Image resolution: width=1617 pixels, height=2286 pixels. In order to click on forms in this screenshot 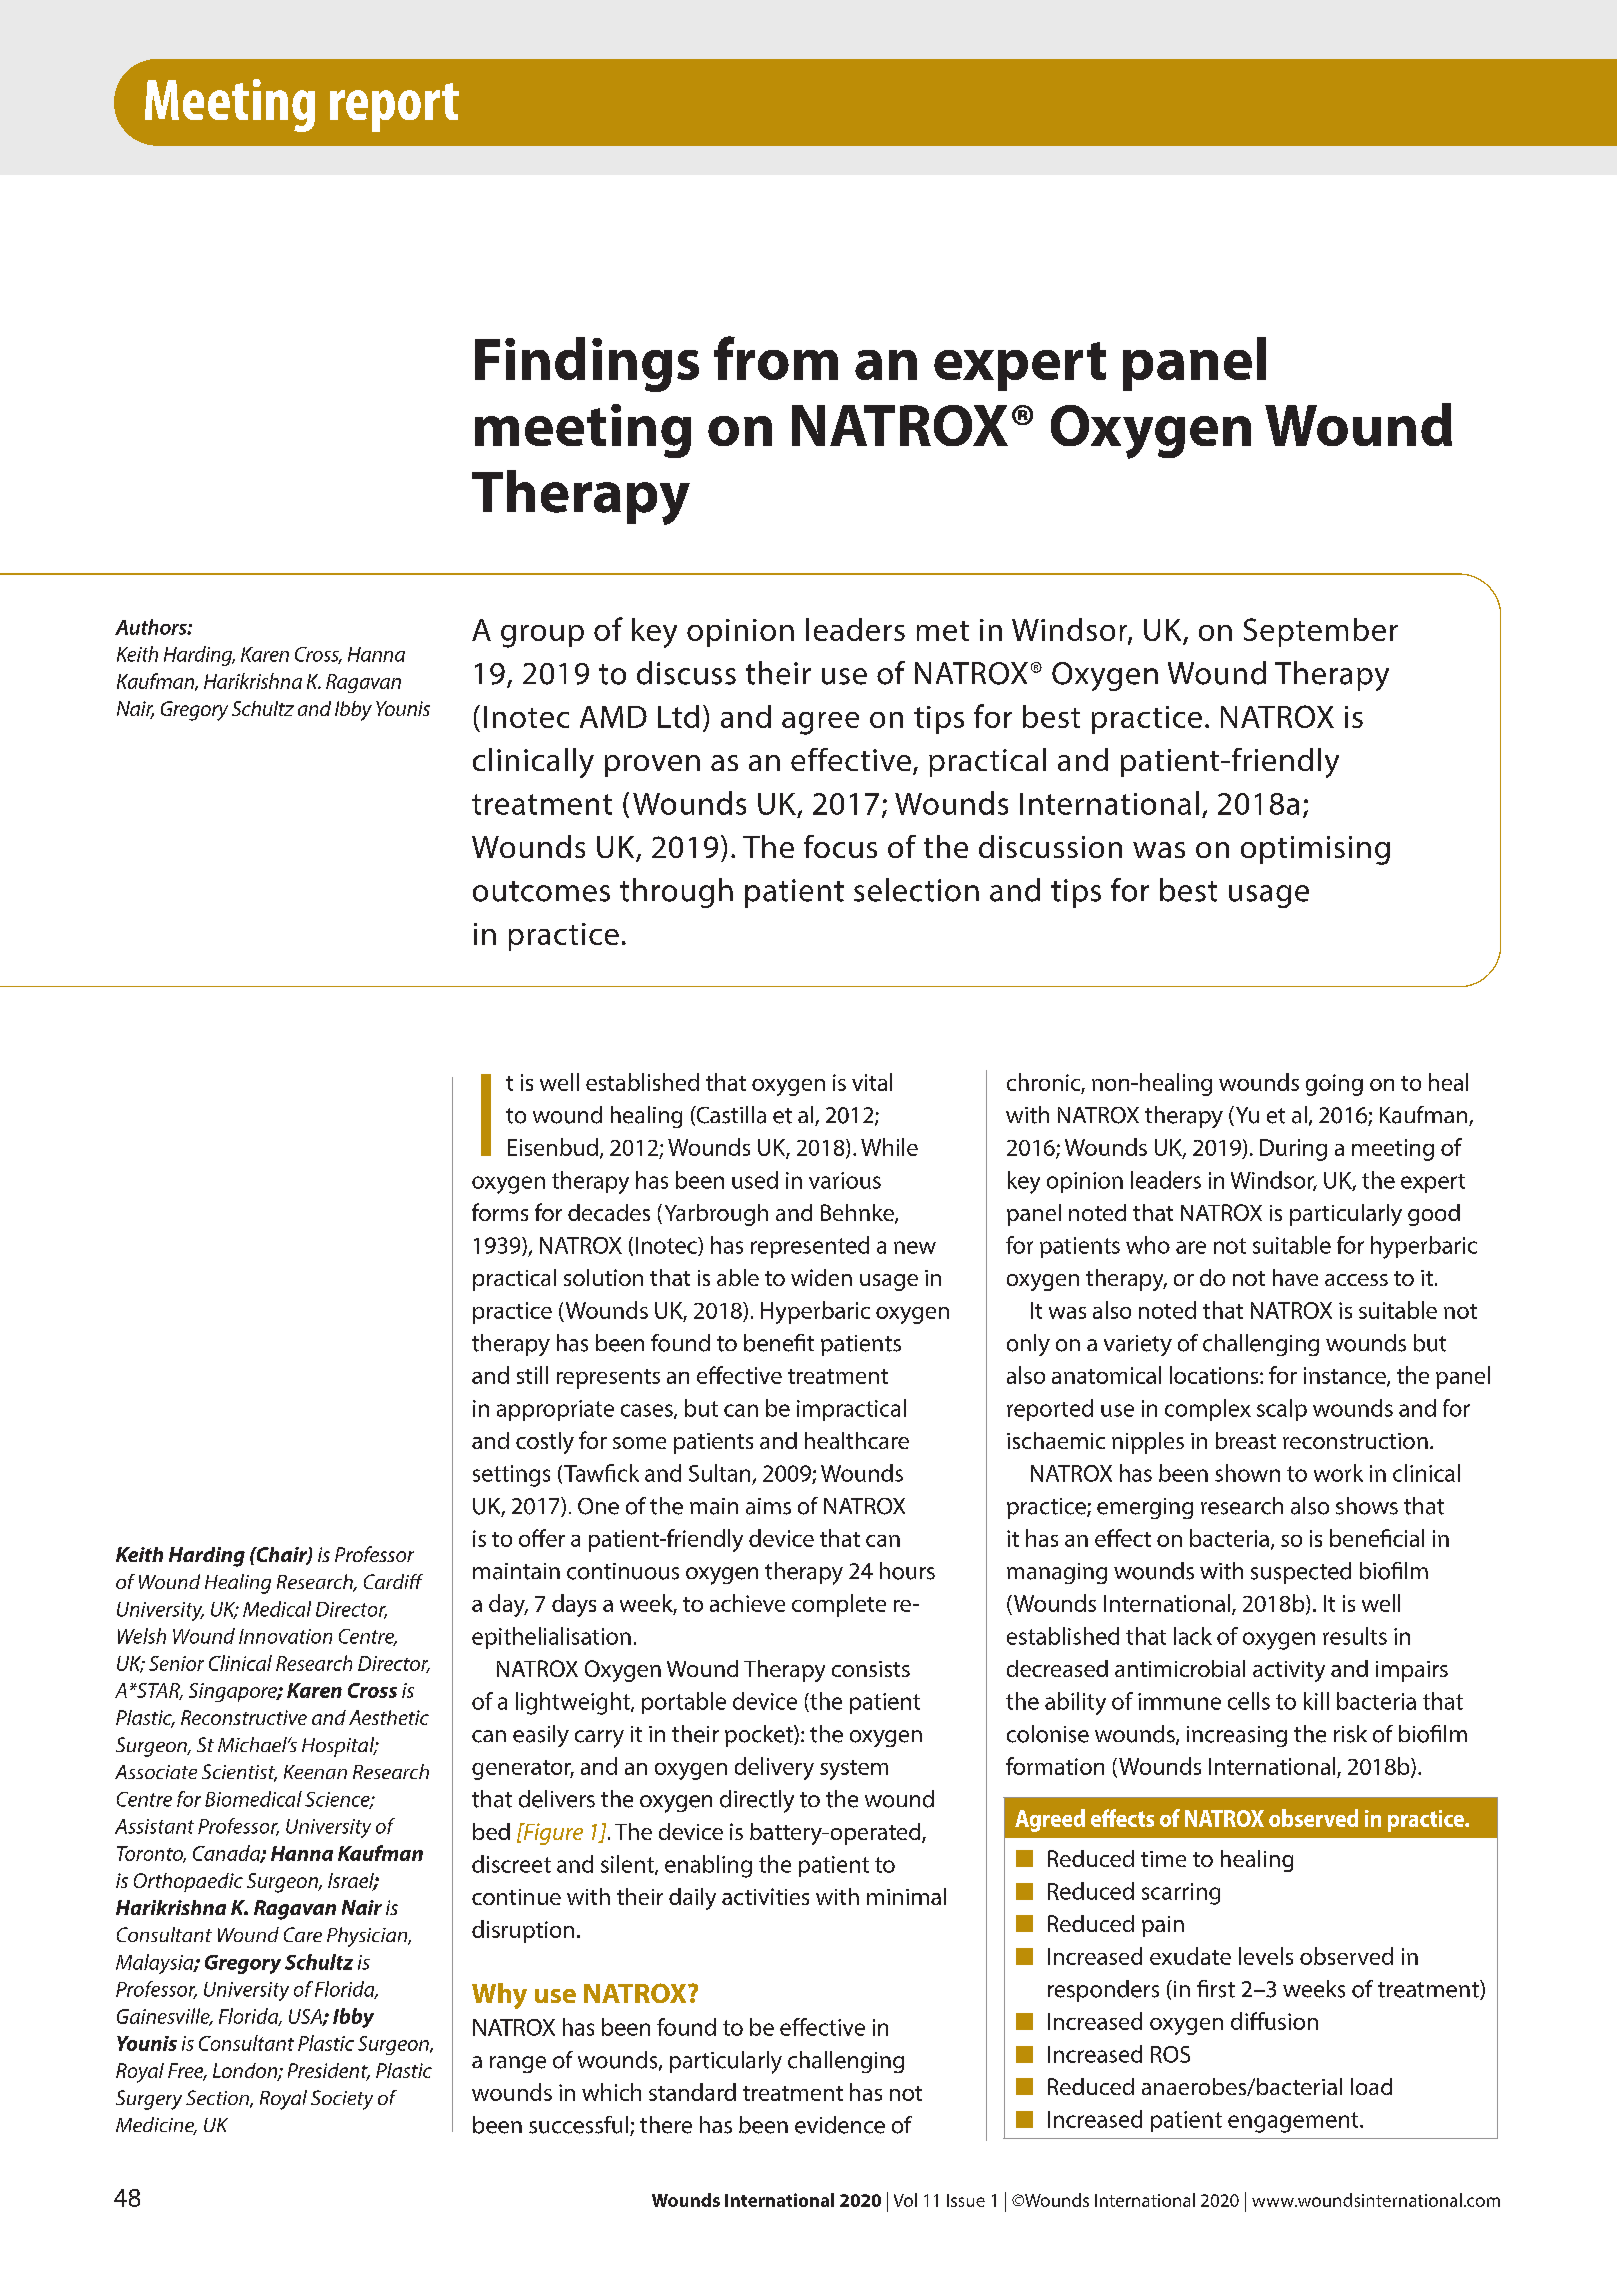, I will do `click(500, 1212)`.
